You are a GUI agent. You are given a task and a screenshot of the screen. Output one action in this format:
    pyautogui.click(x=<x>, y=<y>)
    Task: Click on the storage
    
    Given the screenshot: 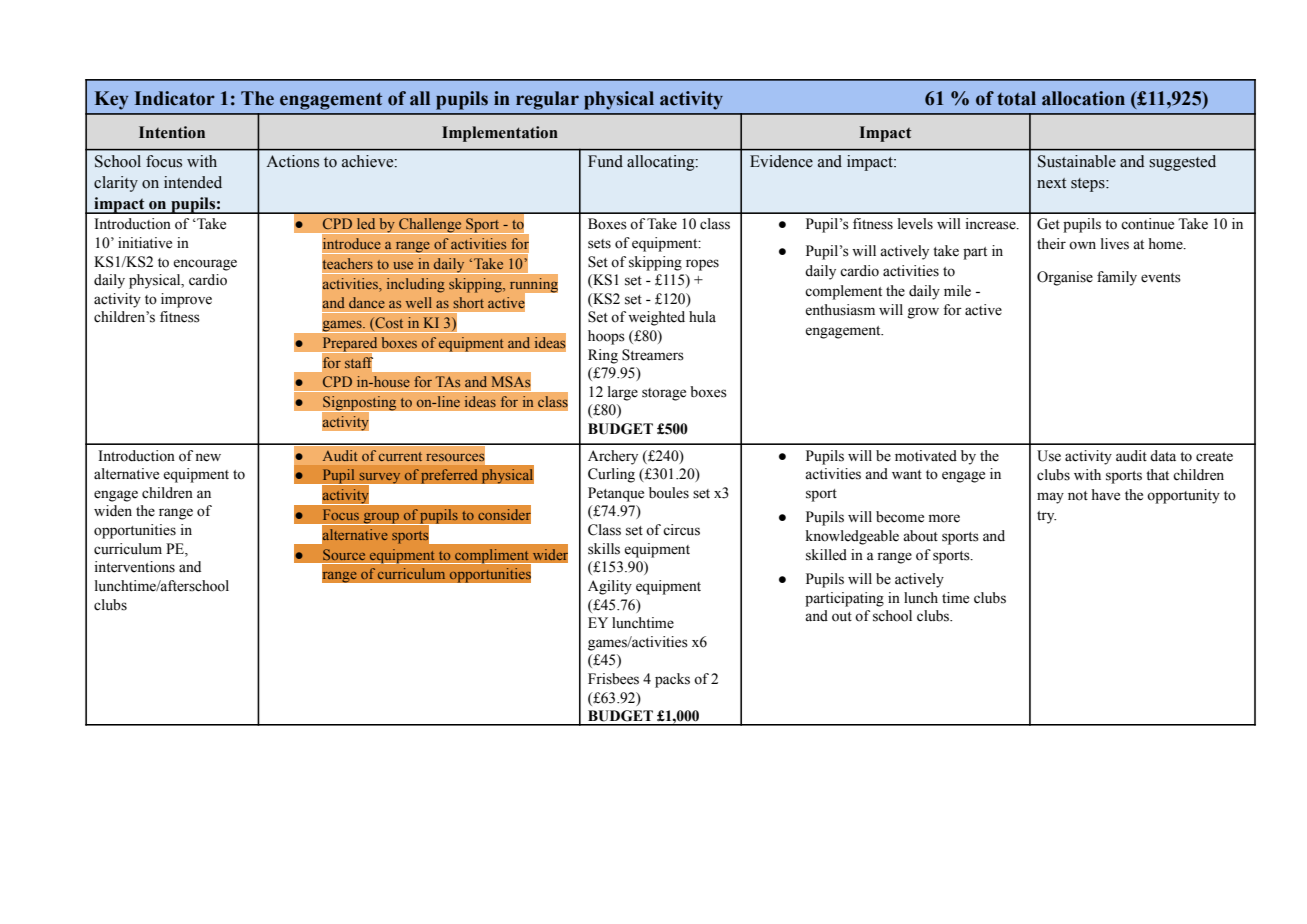 What is the action you would take?
    pyautogui.click(x=664, y=394)
